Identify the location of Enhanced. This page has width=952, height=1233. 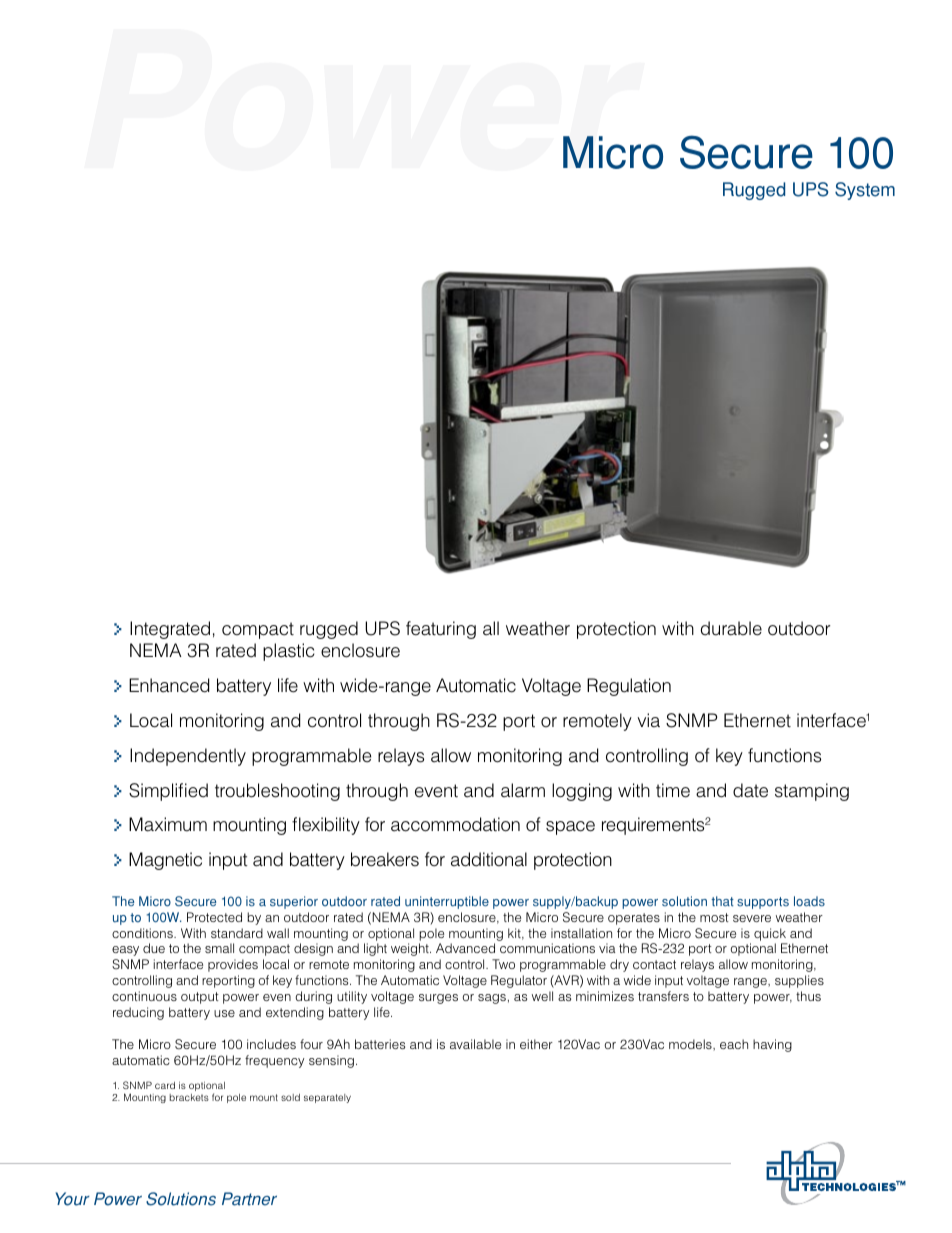
(169, 685).
